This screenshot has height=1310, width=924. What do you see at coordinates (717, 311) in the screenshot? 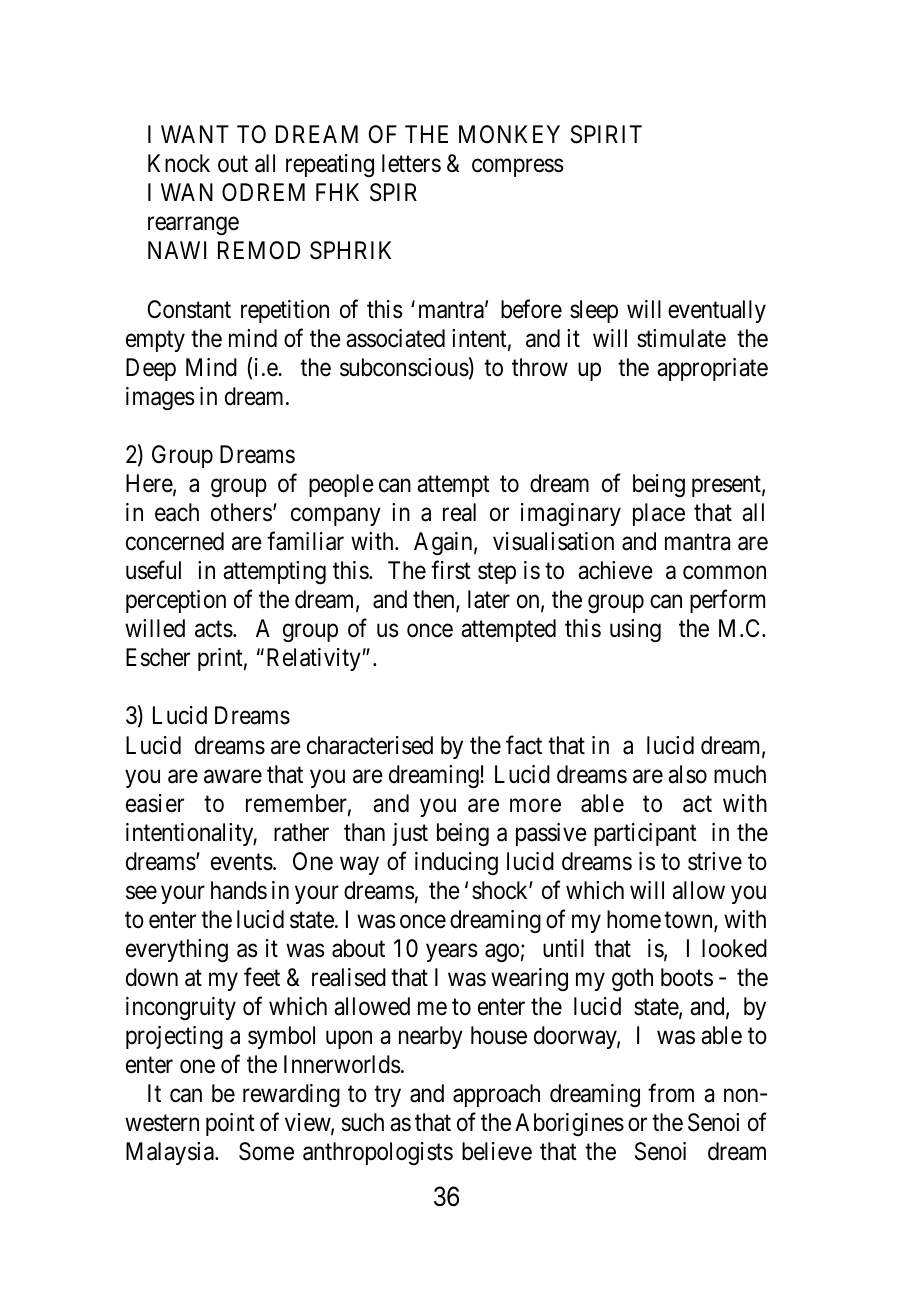
I see `eventually` at bounding box center [717, 311].
